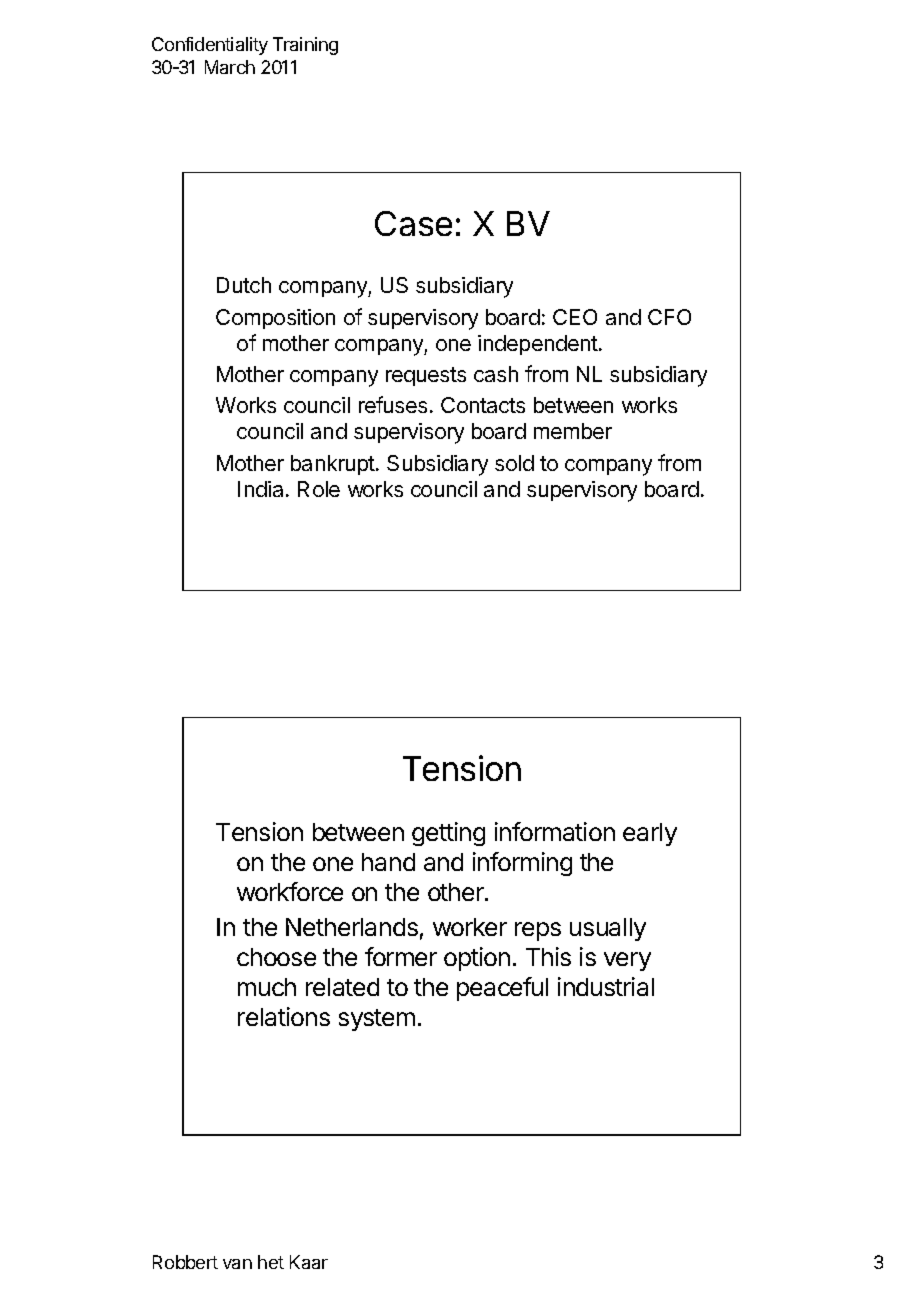 The width and height of the screenshot is (924, 1308). What do you see at coordinates (230, 67) in the screenshot?
I see `March` at bounding box center [230, 67].
